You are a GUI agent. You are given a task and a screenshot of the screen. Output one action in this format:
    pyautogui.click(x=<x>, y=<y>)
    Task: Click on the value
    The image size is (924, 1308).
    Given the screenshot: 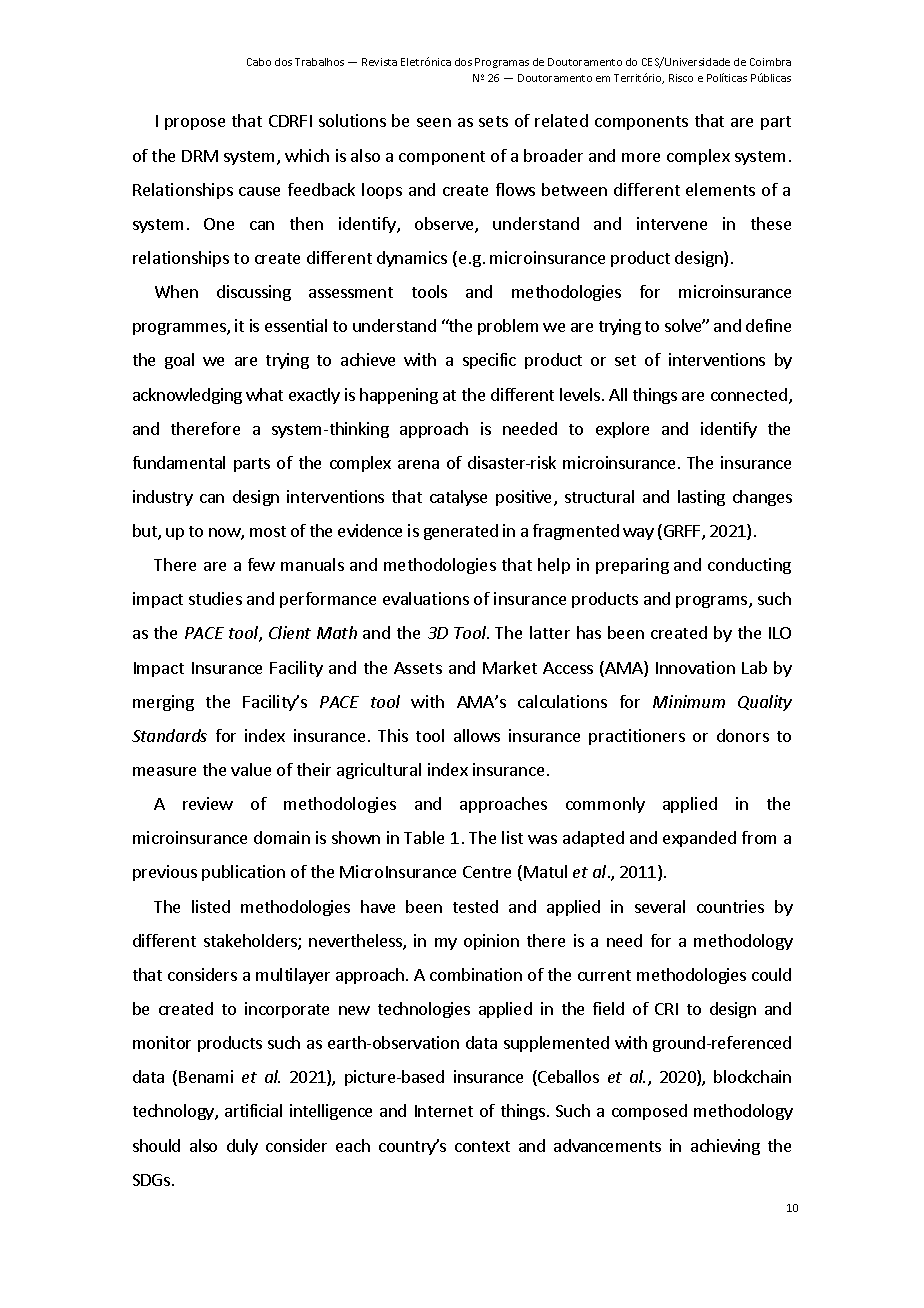 What is the action you would take?
    pyautogui.click(x=251, y=769)
